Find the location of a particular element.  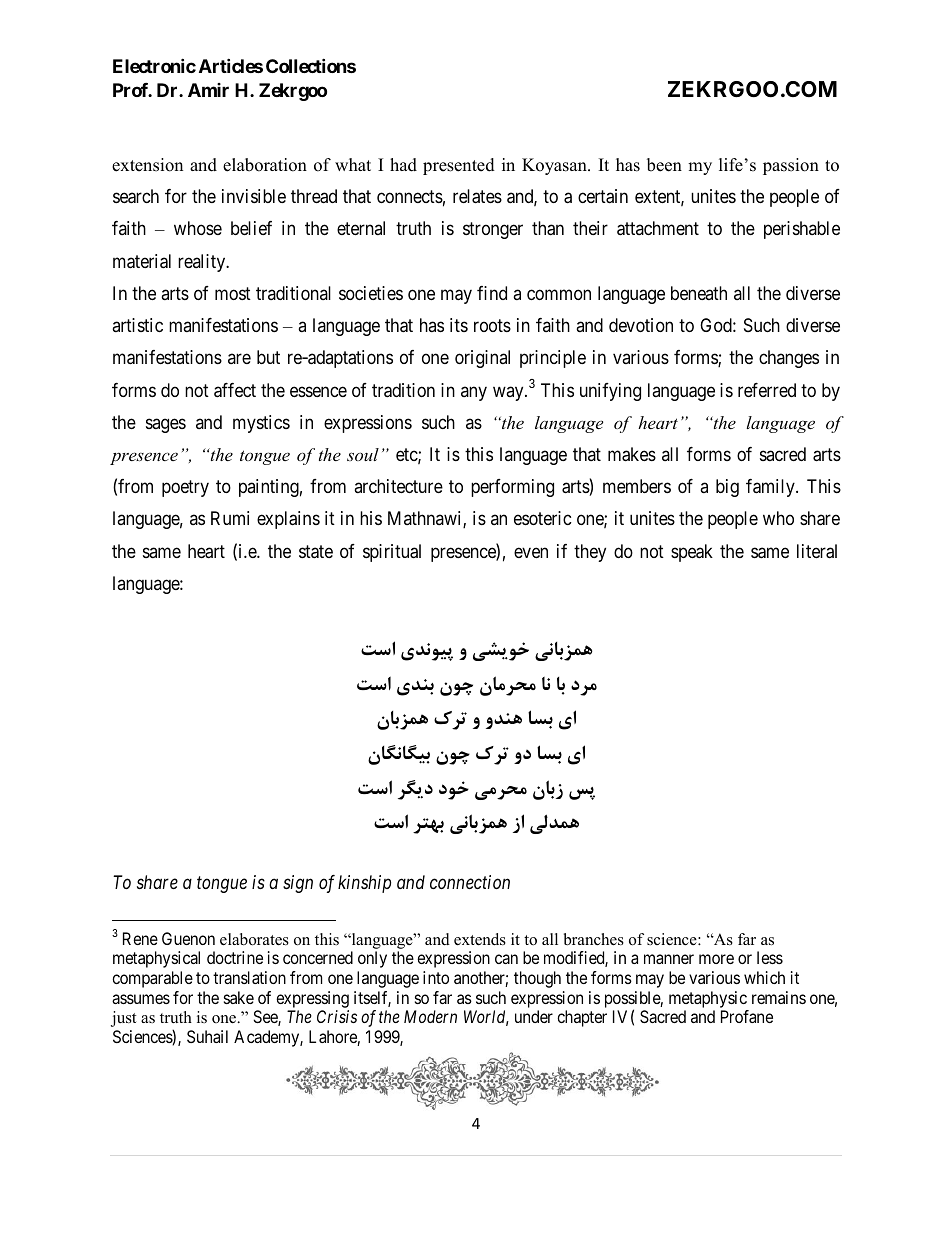

any is located at coordinates (474, 393).
